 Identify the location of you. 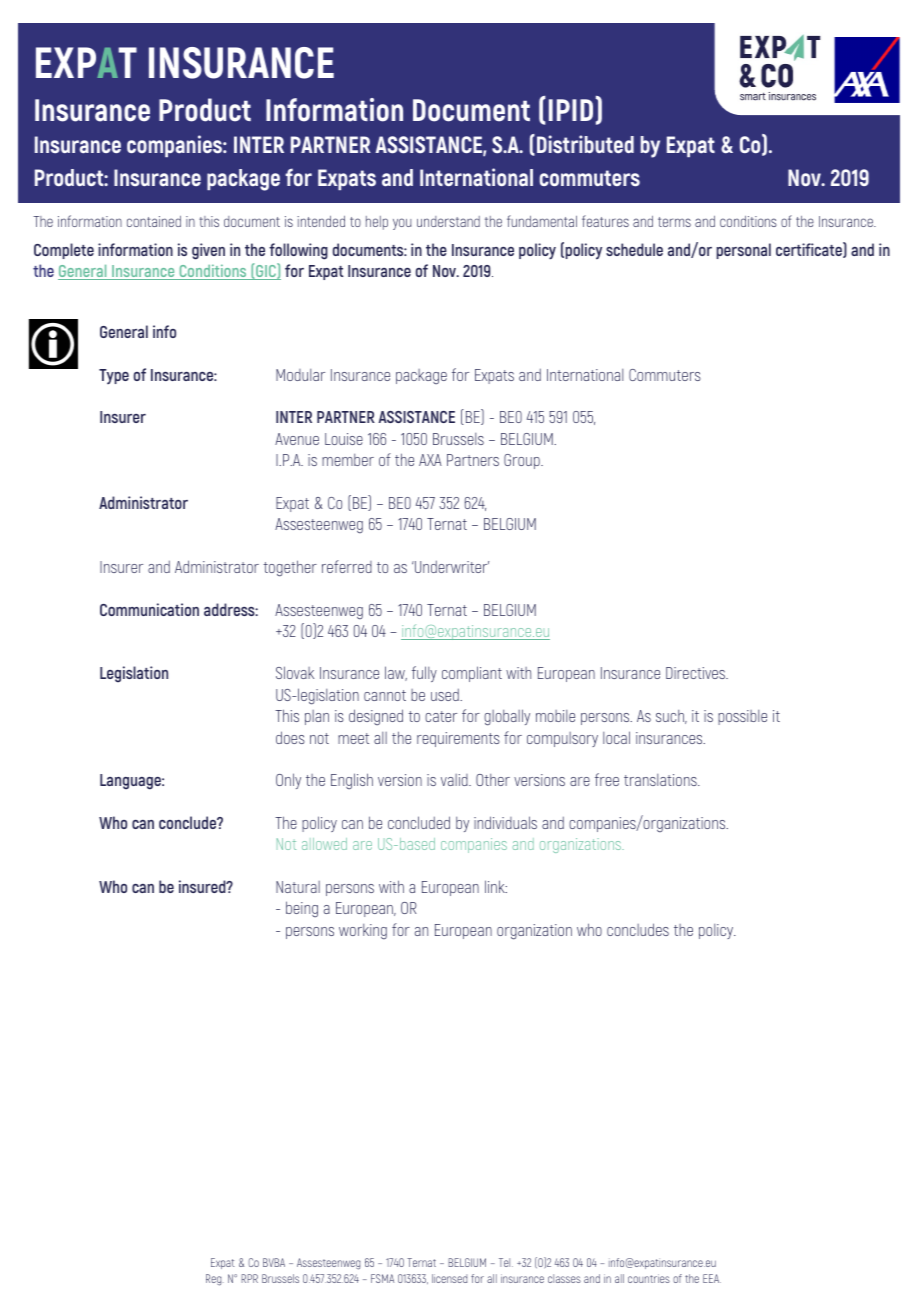
(402, 224).
